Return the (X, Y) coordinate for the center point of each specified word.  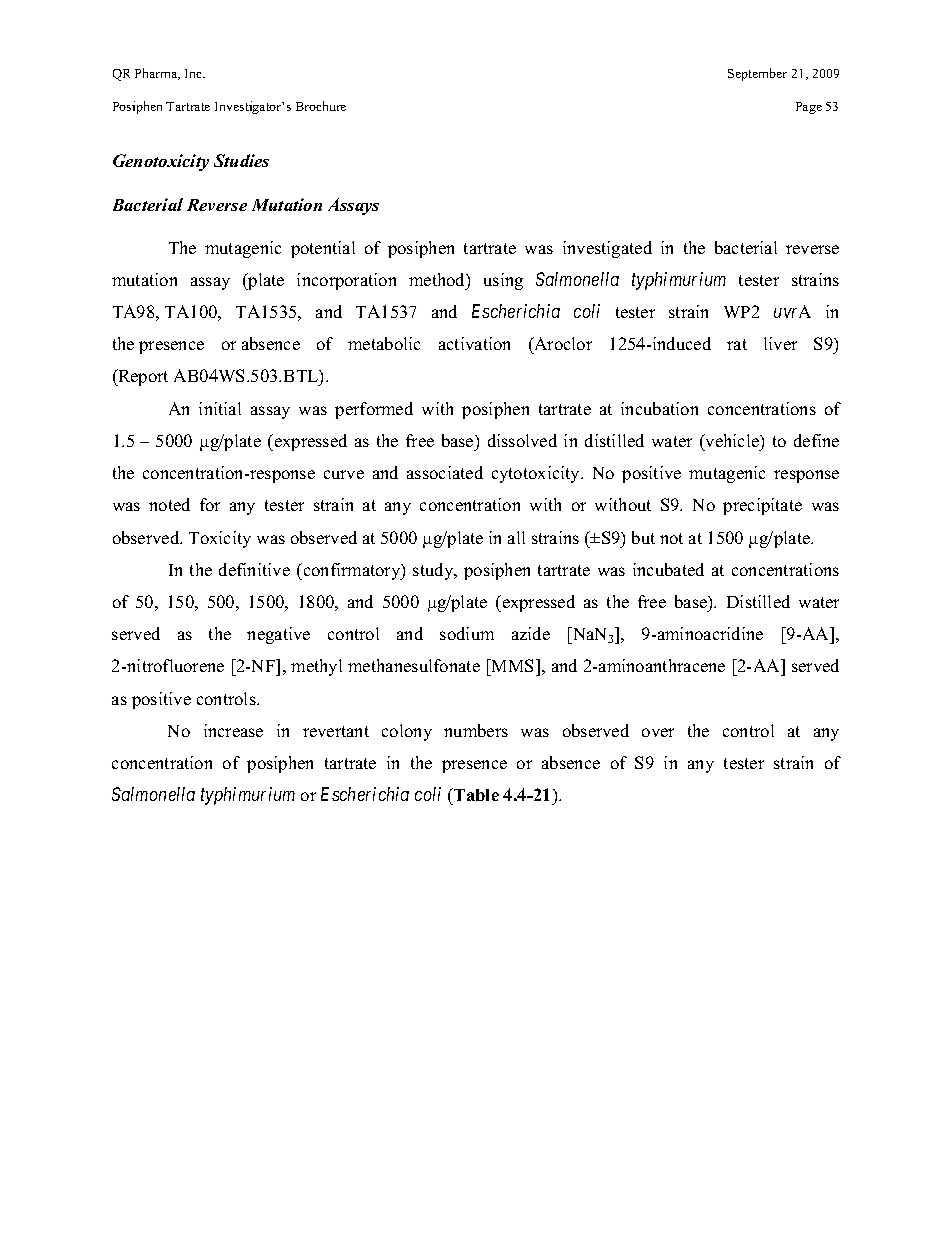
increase (233, 730)
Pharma (157, 74)
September (757, 74)
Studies (241, 160)
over (658, 732)
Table (475, 796)
